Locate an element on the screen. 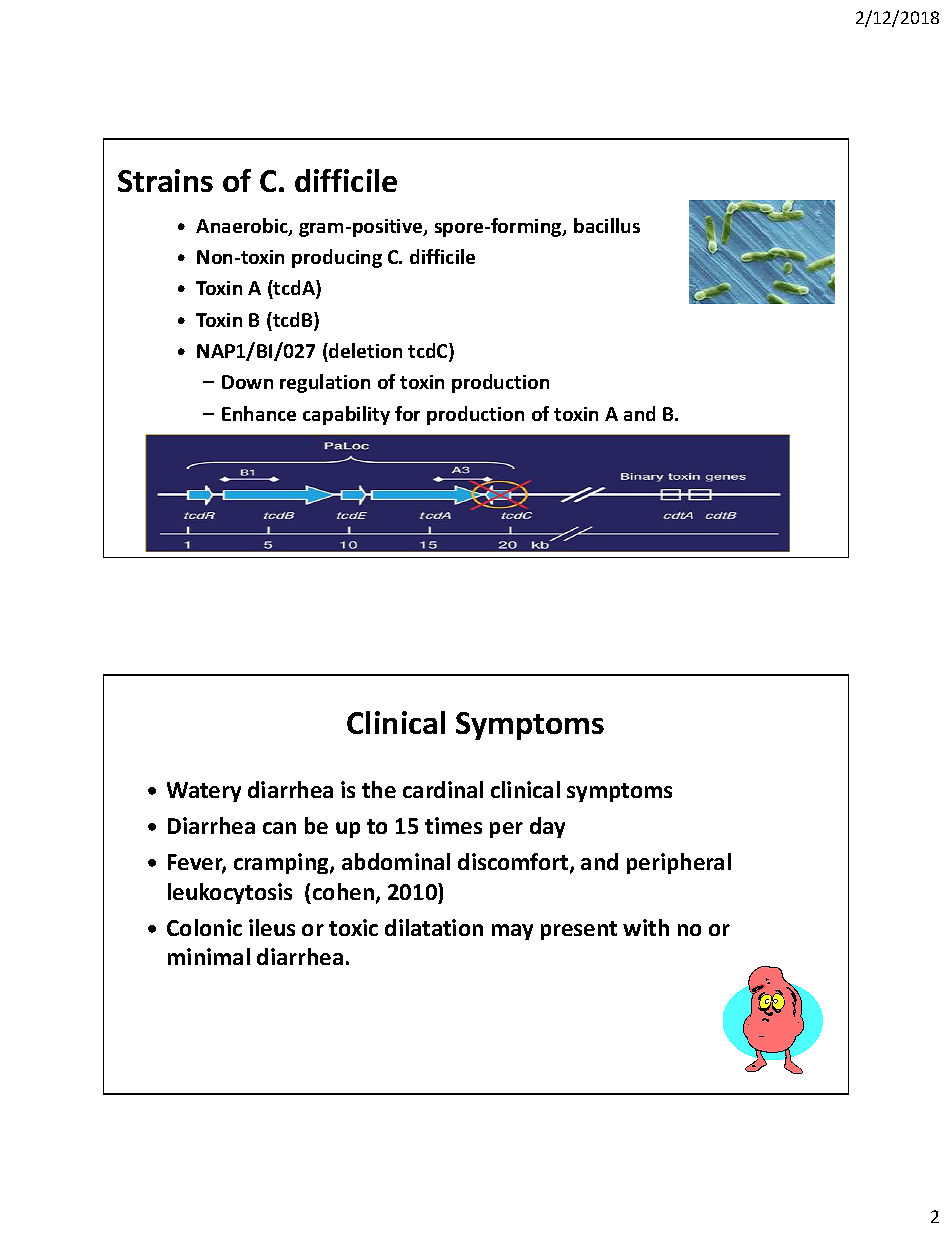 Image resolution: width=952 pixels, height=1233 pixels. Watery is located at coordinates (204, 792).
